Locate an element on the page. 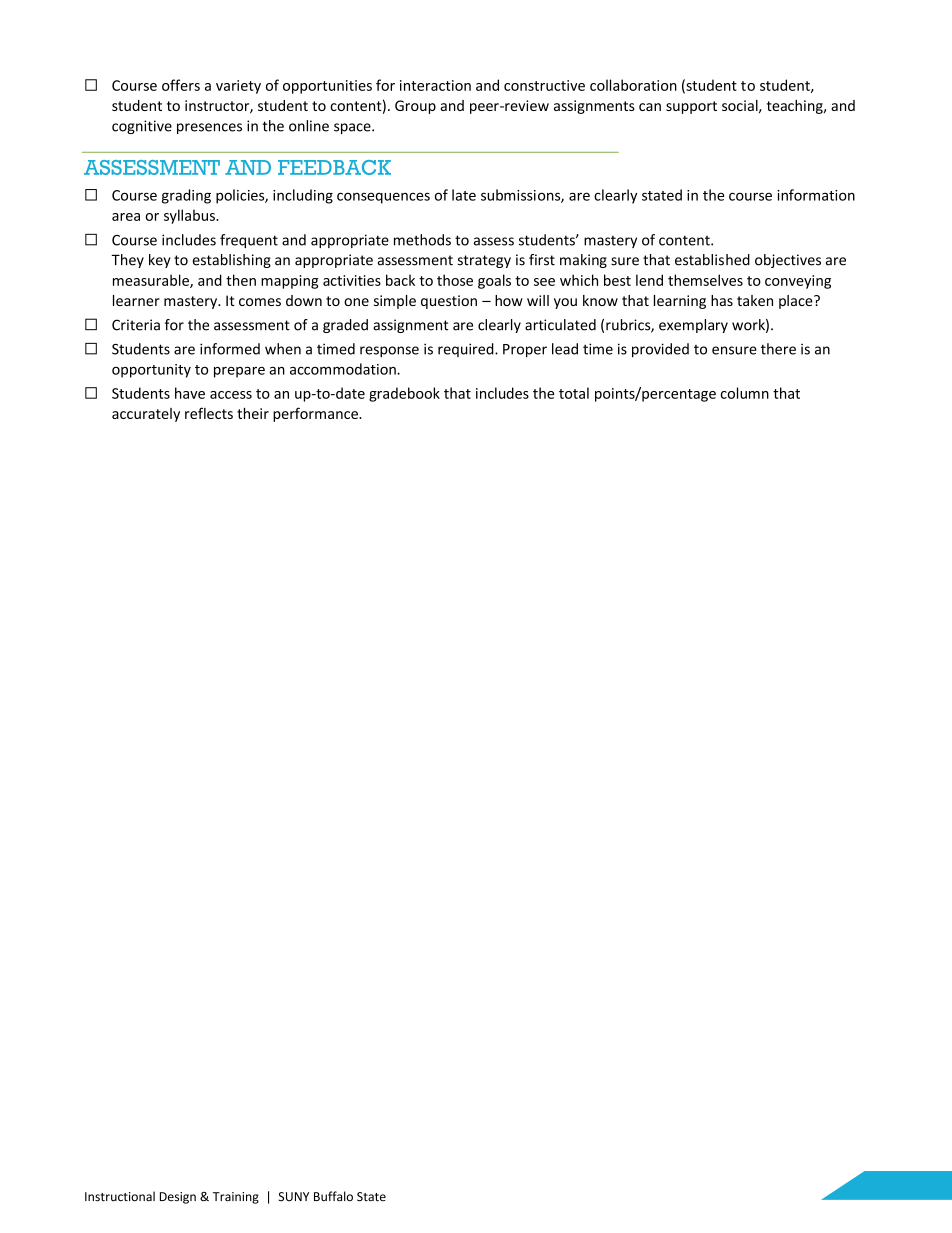 Image resolution: width=952 pixels, height=1233 pixels. required is located at coordinates (467, 350).
